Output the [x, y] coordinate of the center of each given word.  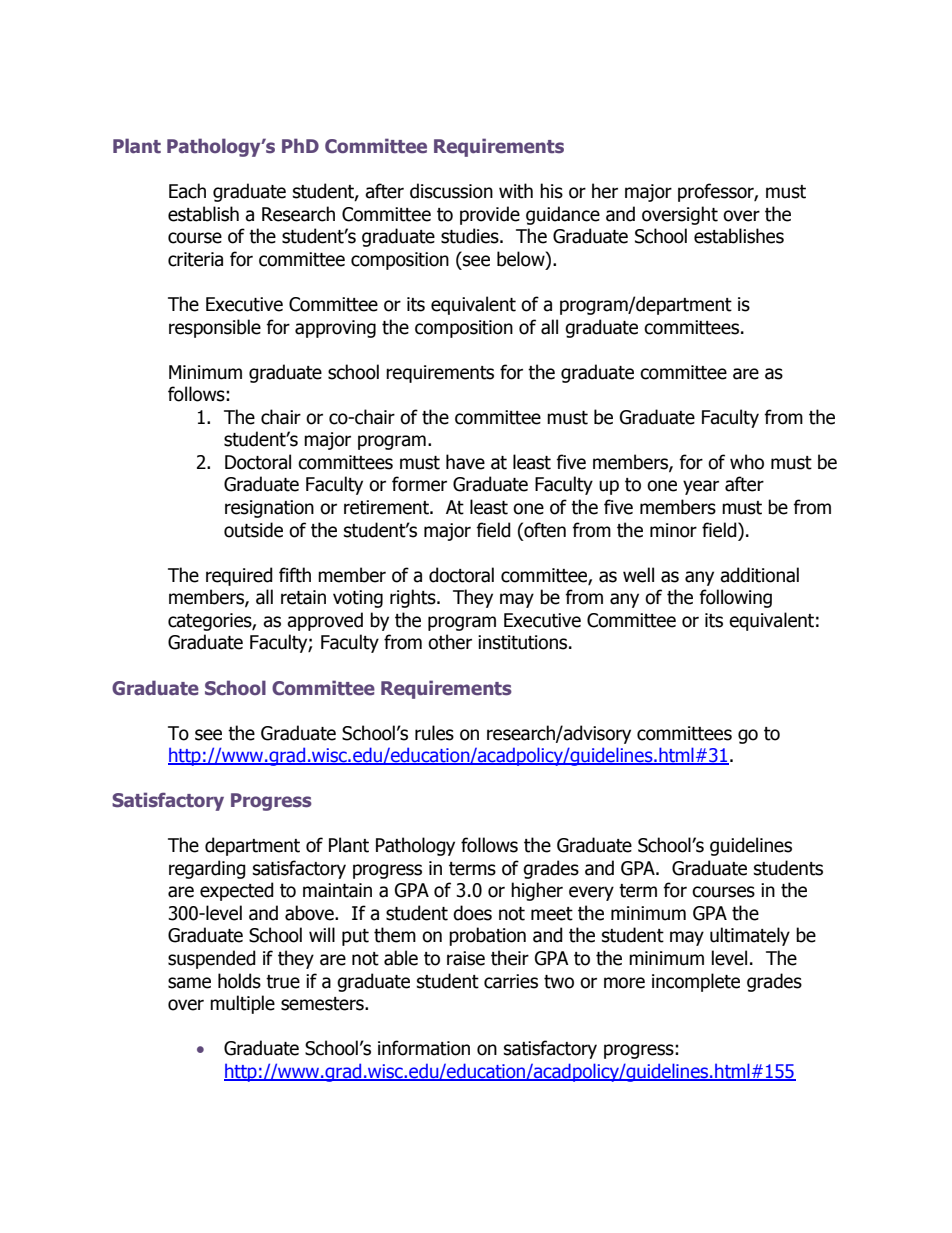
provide [490, 215]
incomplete [696, 982]
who [747, 462]
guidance [563, 215]
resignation [269, 509]
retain [303, 597]
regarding [207, 869]
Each [187, 191]
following [735, 598]
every [591, 893]
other [450, 642]
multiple [242, 1004]
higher [537, 891]
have [465, 462]
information [424, 1048]
